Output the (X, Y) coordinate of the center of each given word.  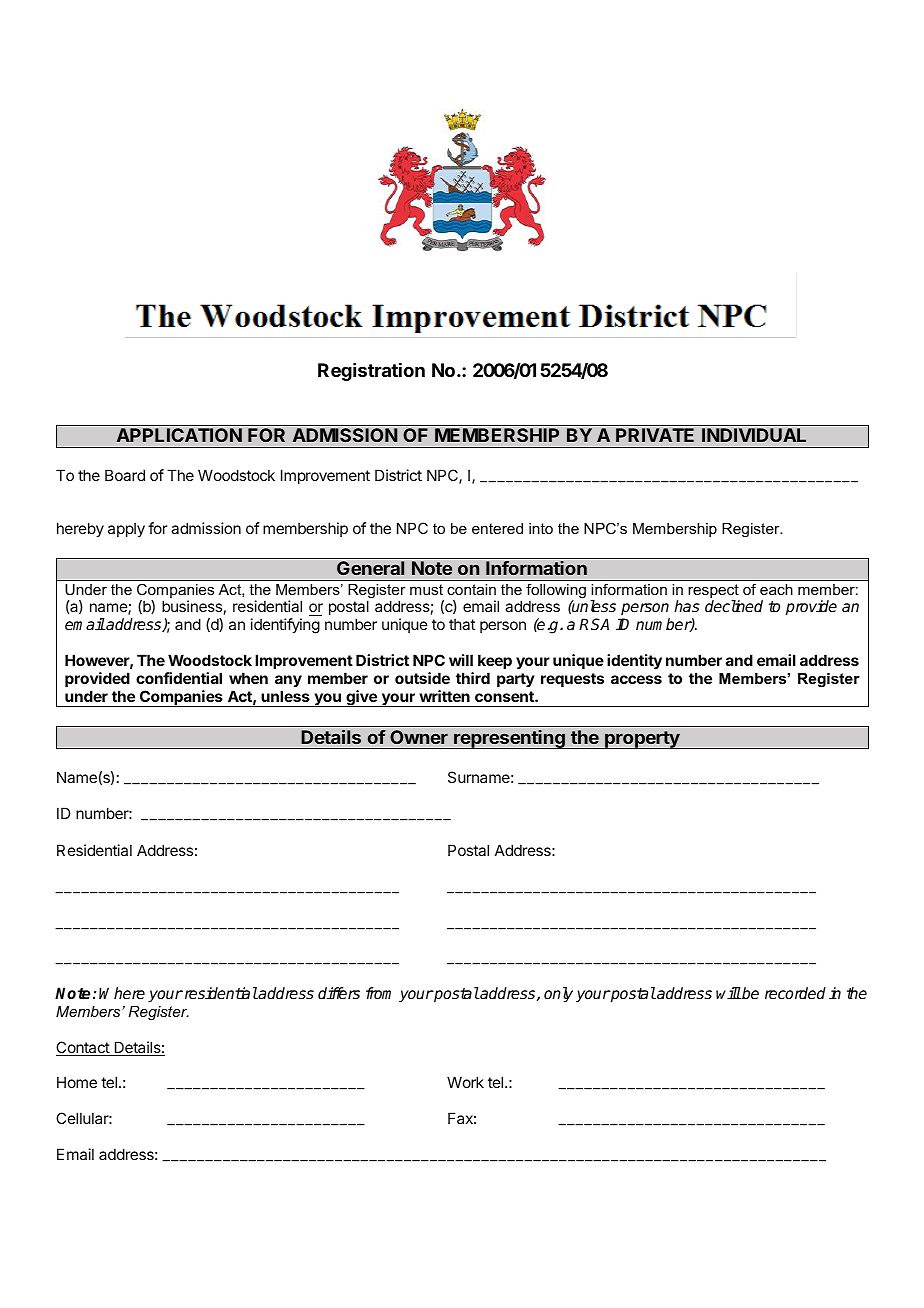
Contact (83, 1048)
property (642, 740)
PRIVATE (655, 435)
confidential (179, 678)
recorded (795, 993)
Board (125, 475)
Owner (419, 737)
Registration (371, 372)
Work (465, 1082)
